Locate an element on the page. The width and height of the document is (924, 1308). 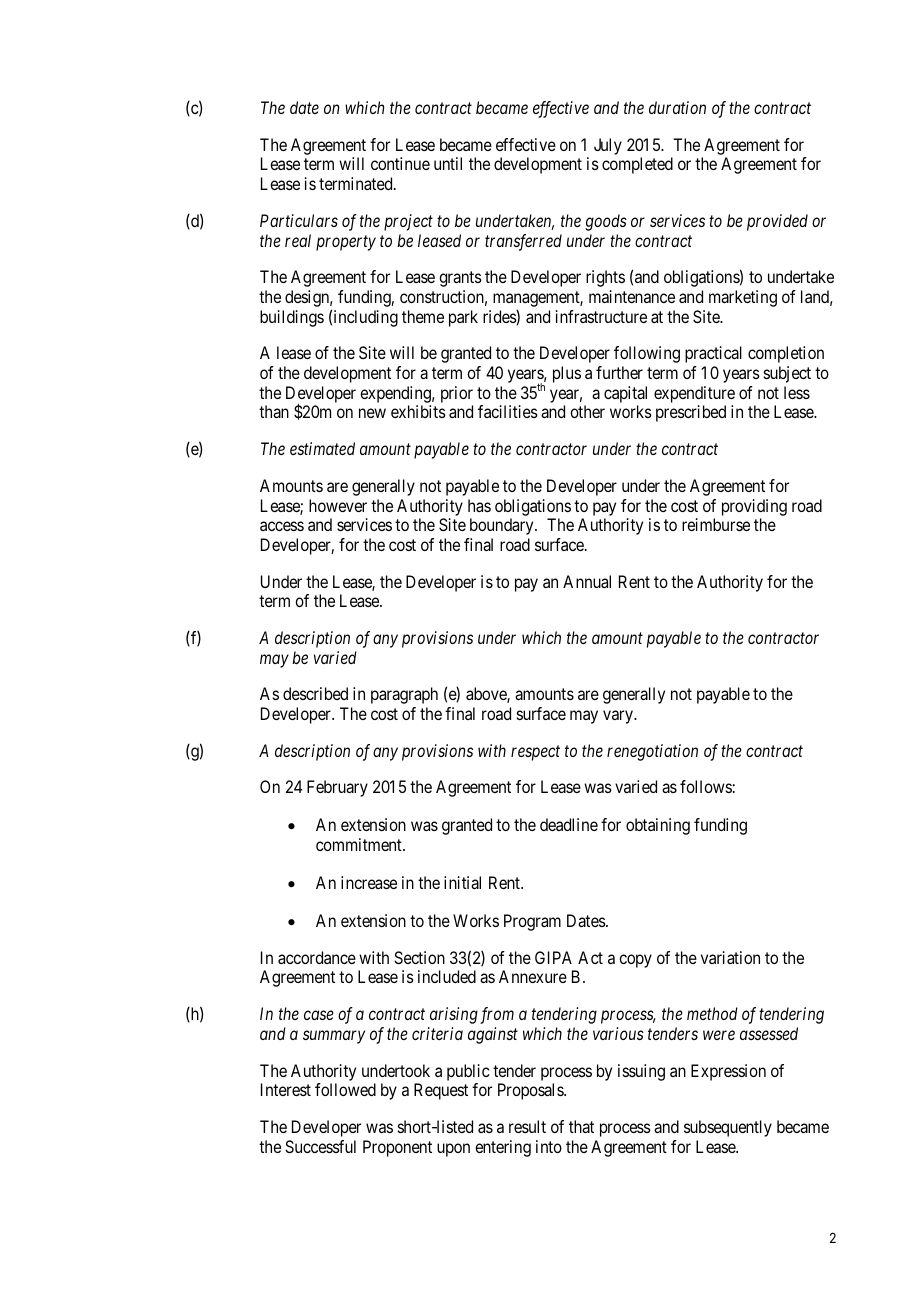
result is located at coordinates (527, 1126).
